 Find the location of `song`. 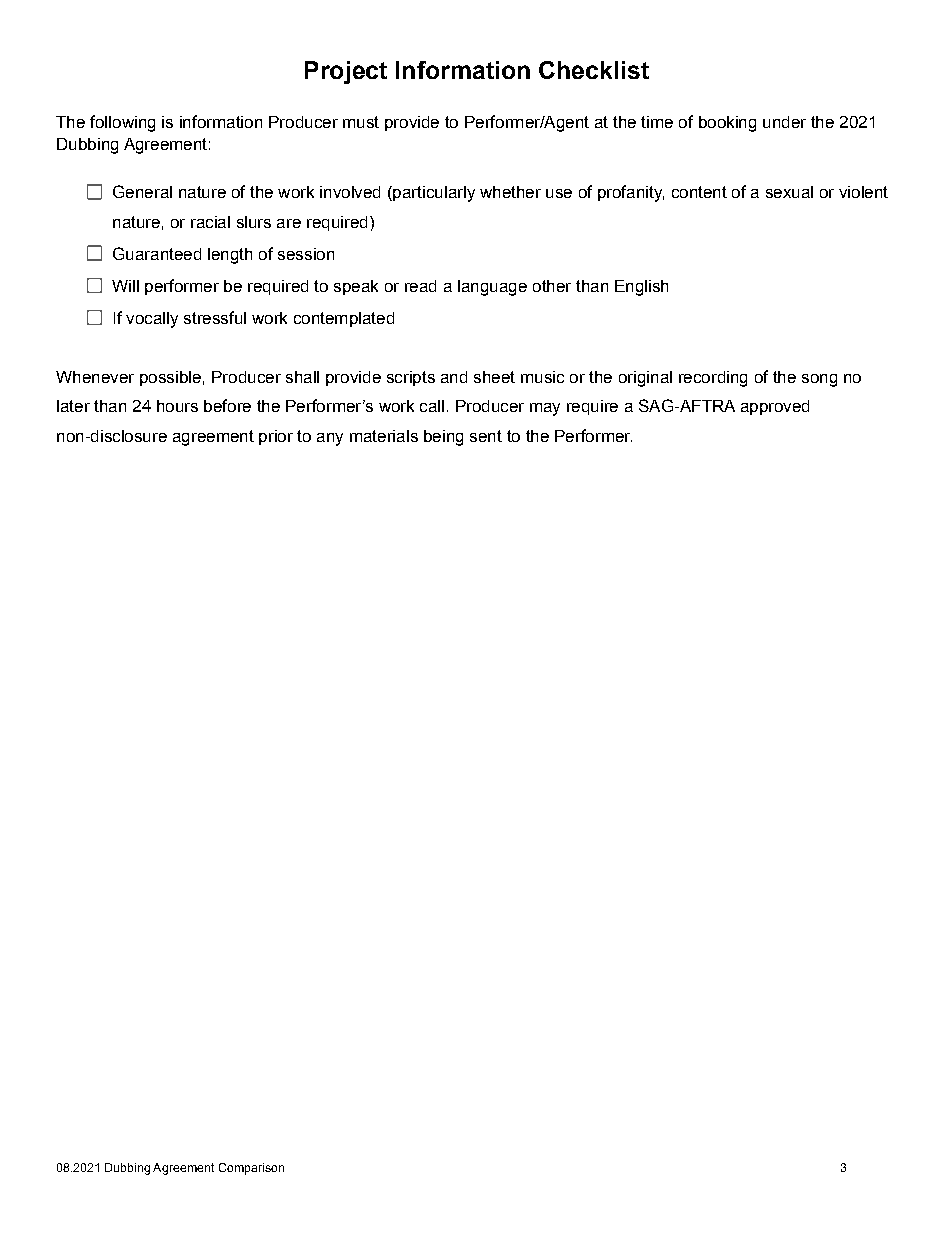

song is located at coordinates (819, 380).
